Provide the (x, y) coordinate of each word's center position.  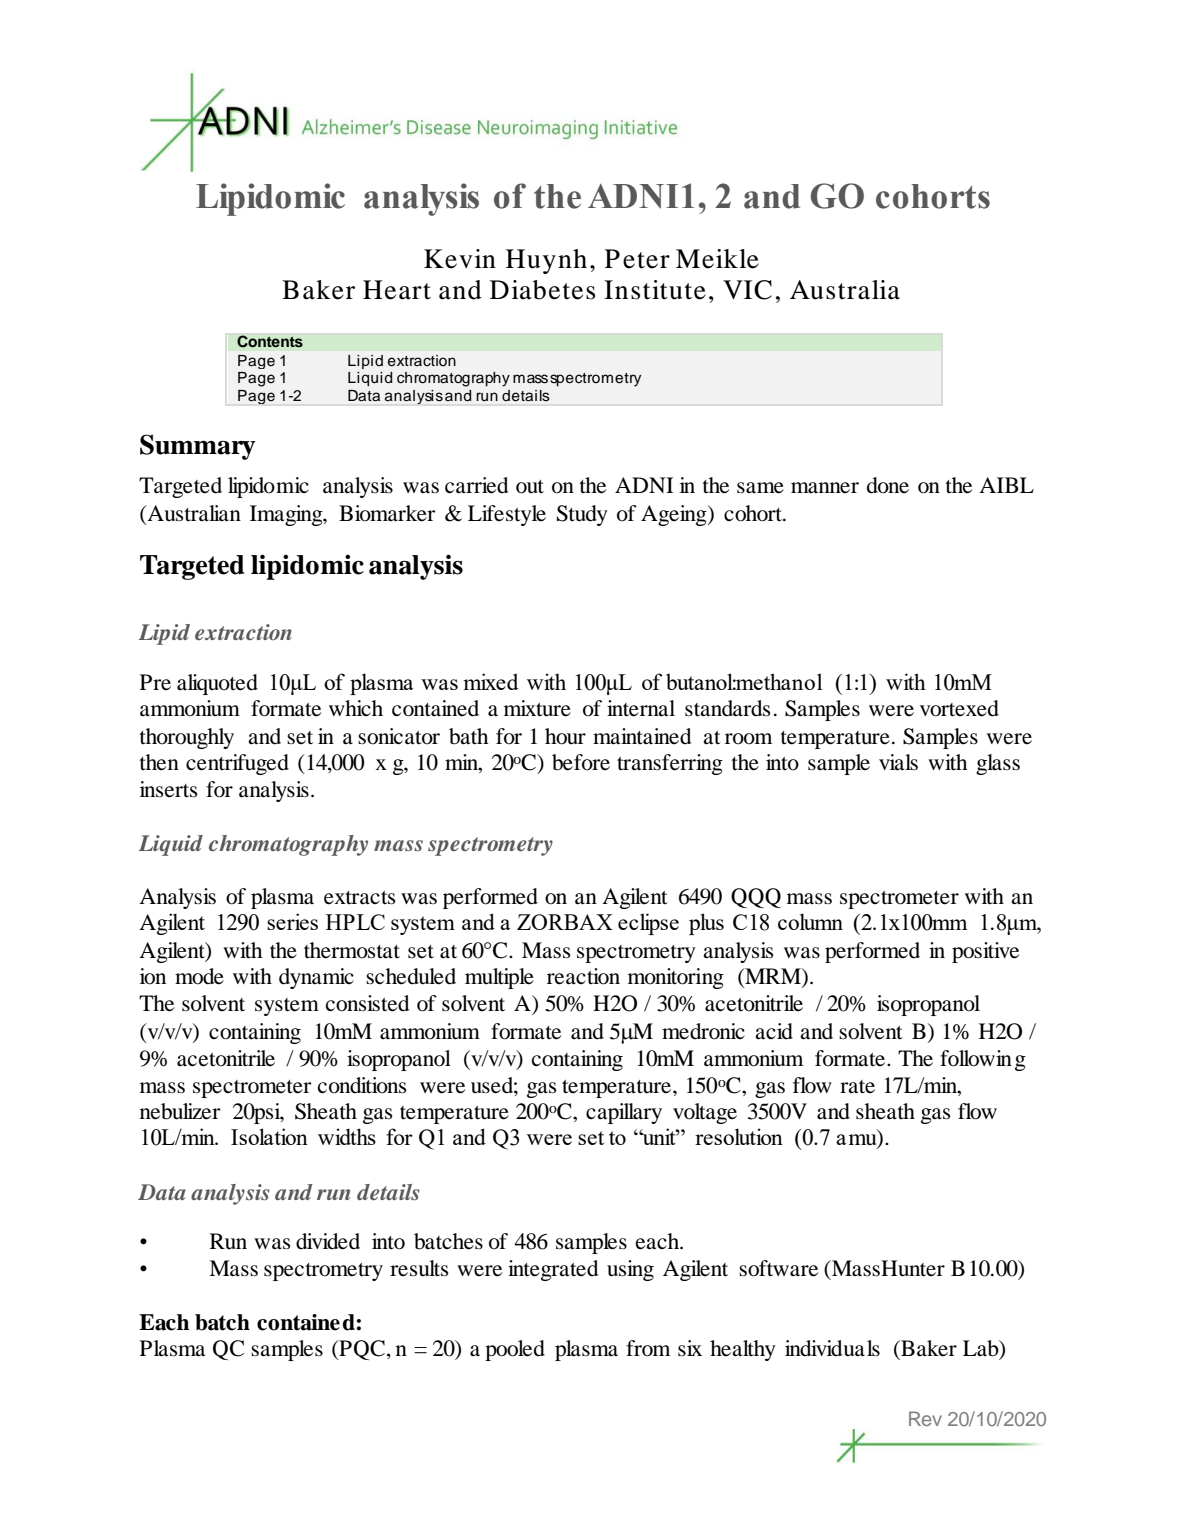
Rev (925, 1418)
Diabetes (542, 290)
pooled (515, 1350)
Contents (270, 341)
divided (328, 1241)
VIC (747, 290)
